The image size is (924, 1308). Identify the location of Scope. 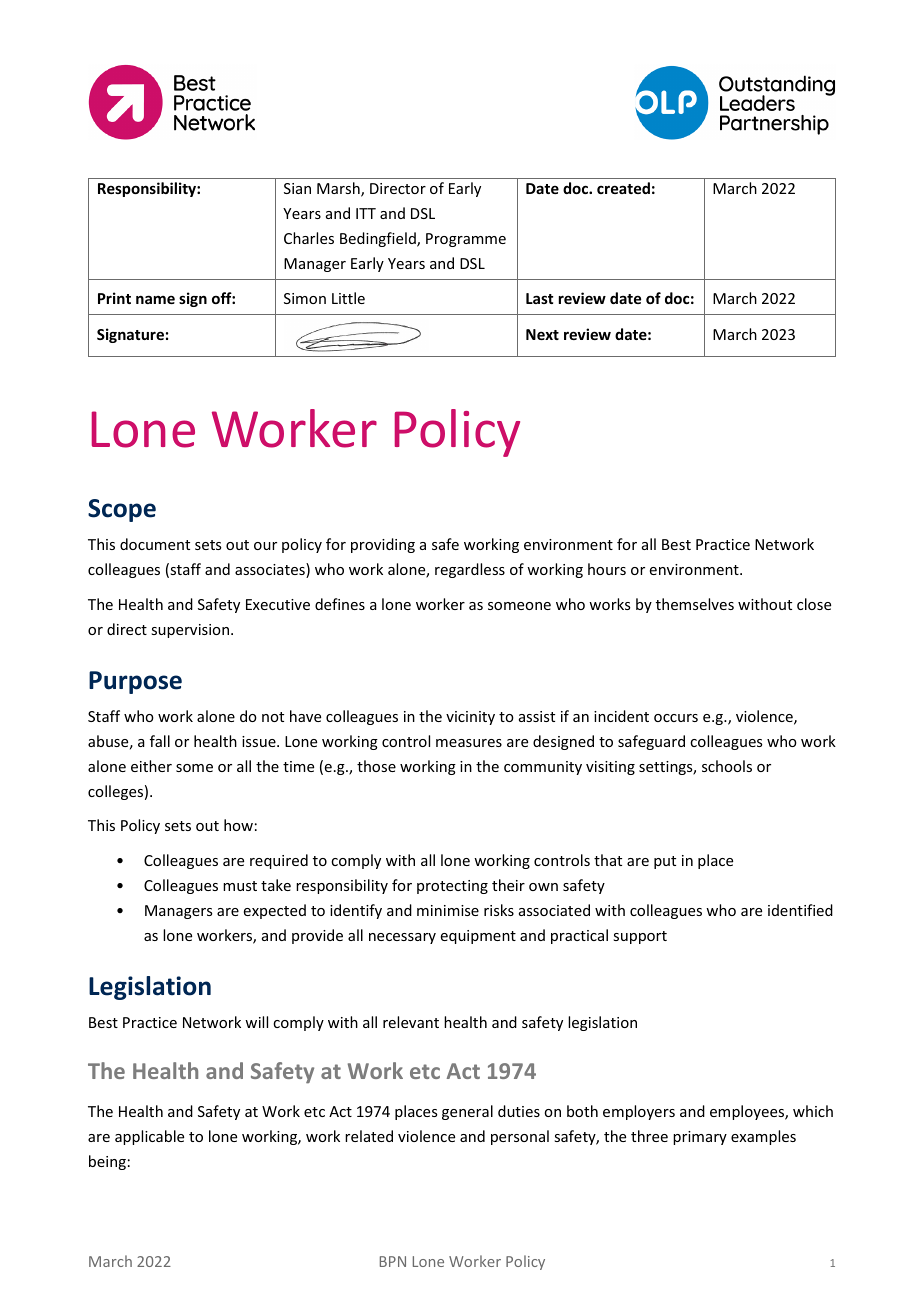
(122, 510).
